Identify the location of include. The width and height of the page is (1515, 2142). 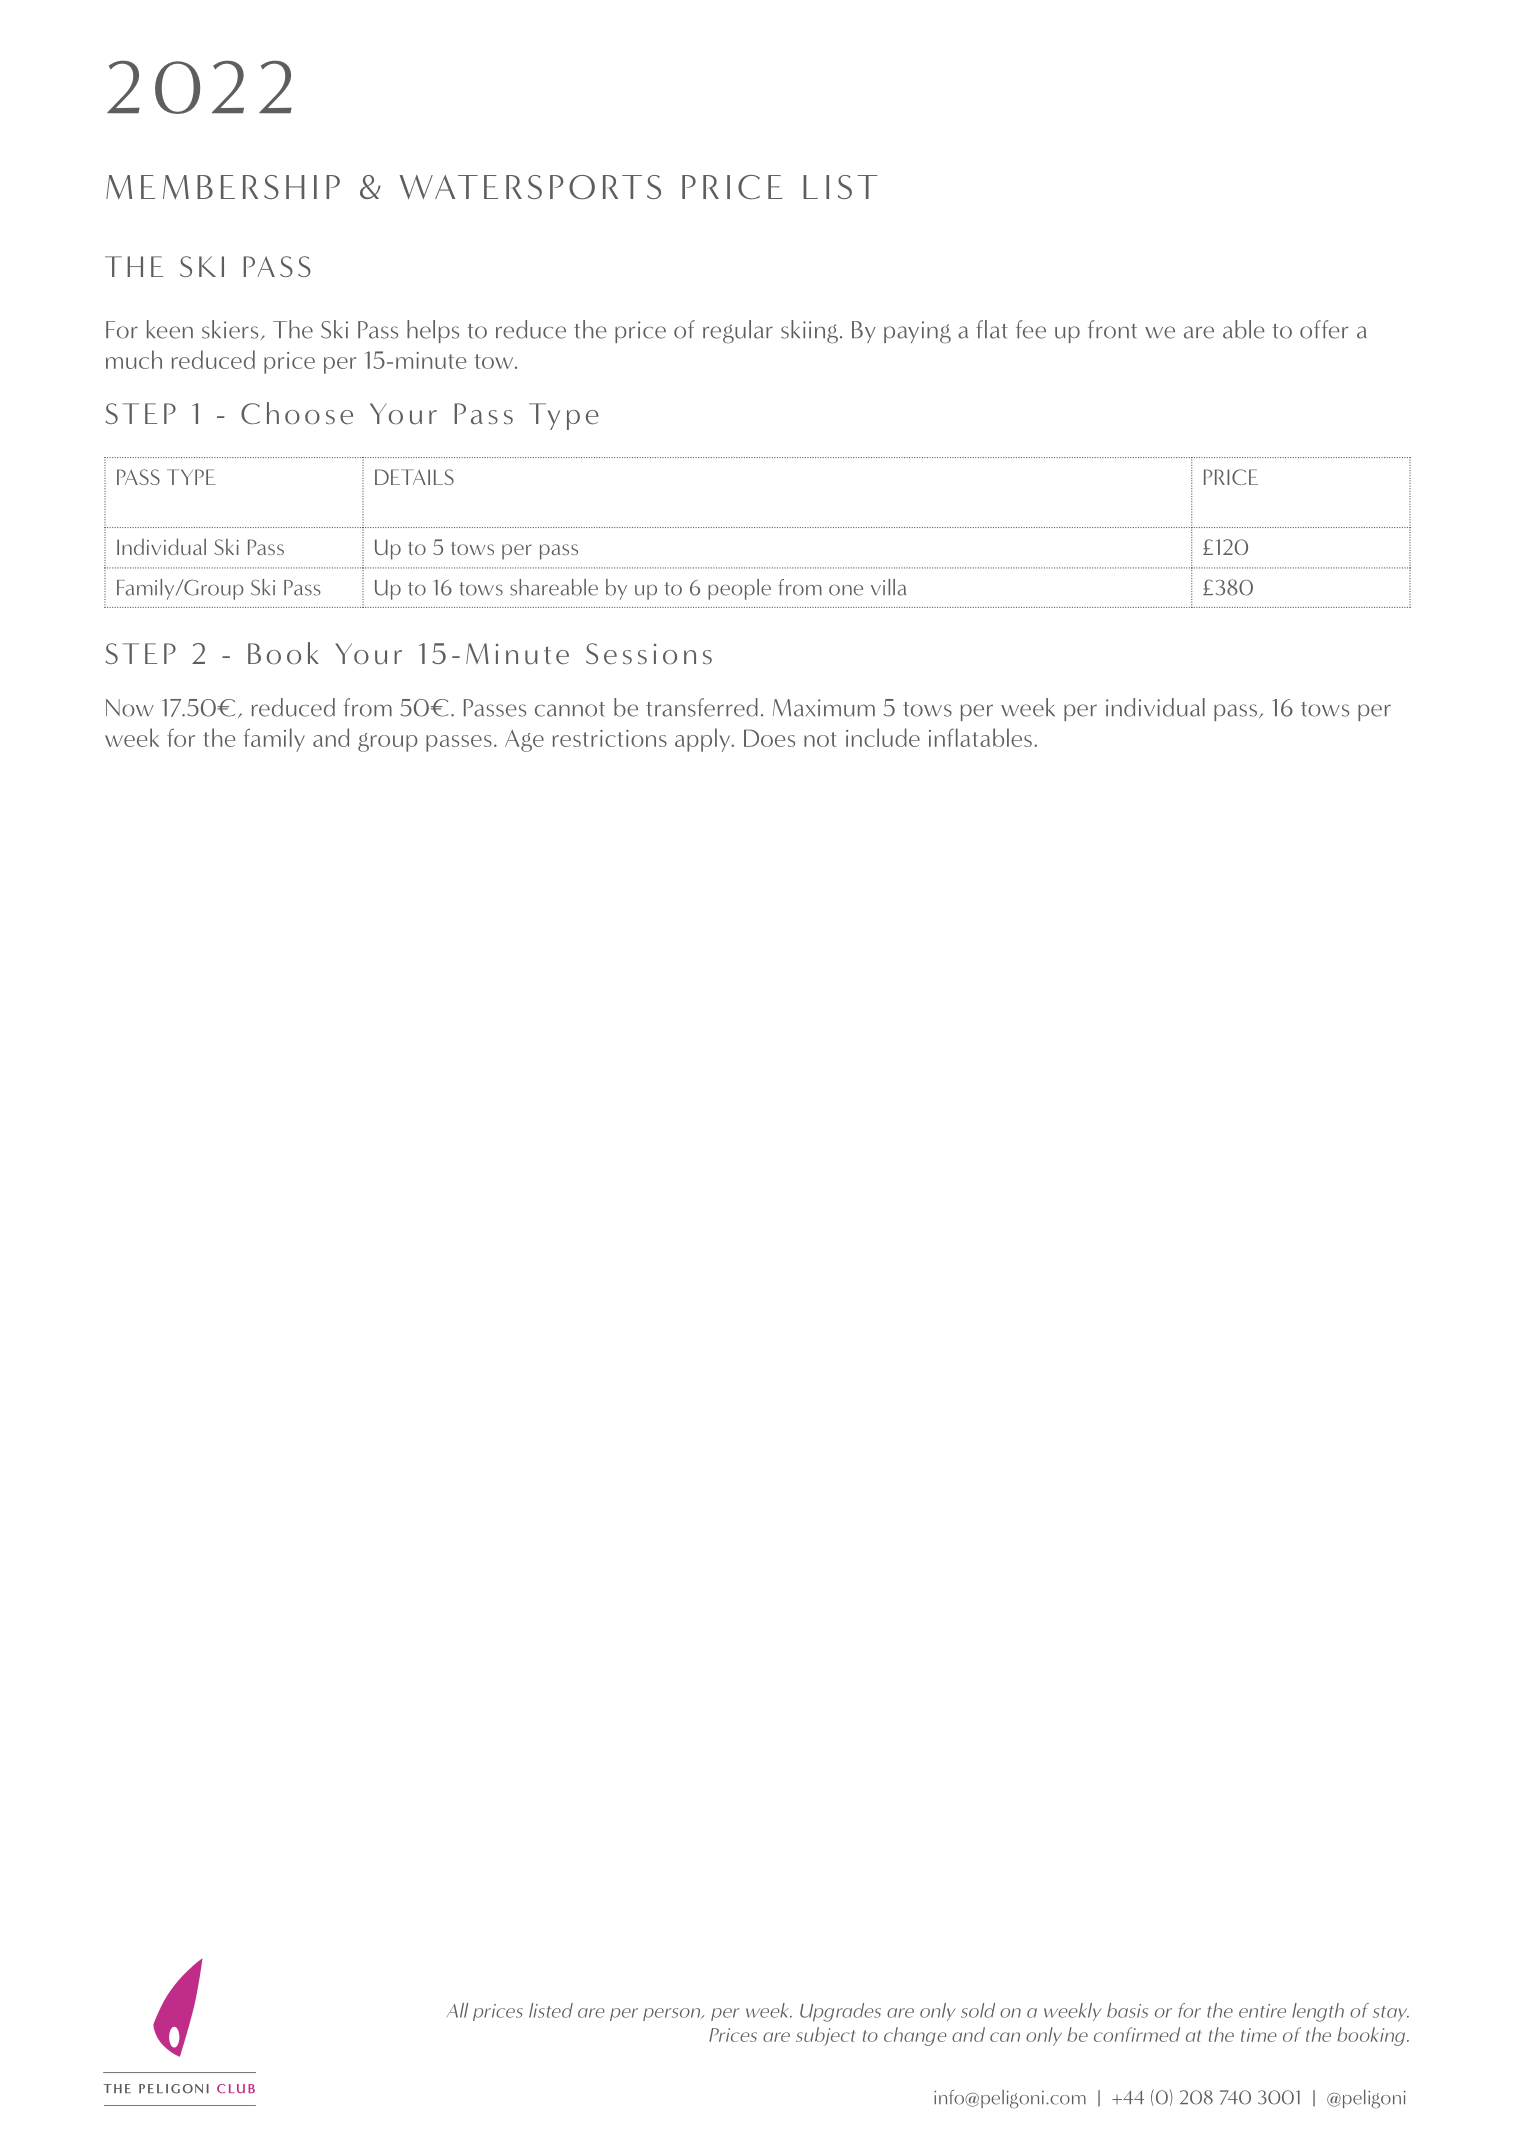
(883, 737).
